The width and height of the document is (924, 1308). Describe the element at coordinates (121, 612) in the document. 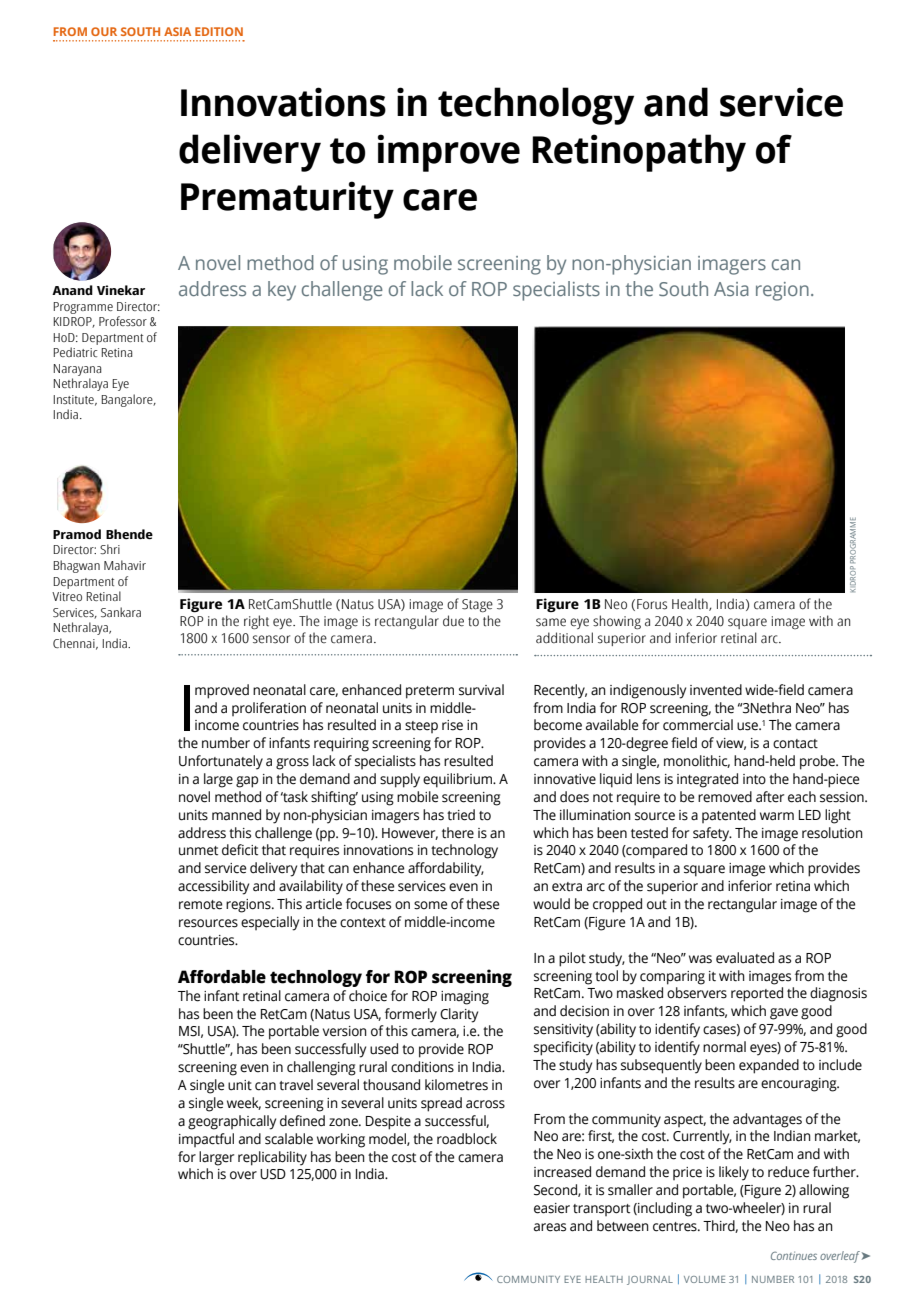

I see `Sankara` at that location.
